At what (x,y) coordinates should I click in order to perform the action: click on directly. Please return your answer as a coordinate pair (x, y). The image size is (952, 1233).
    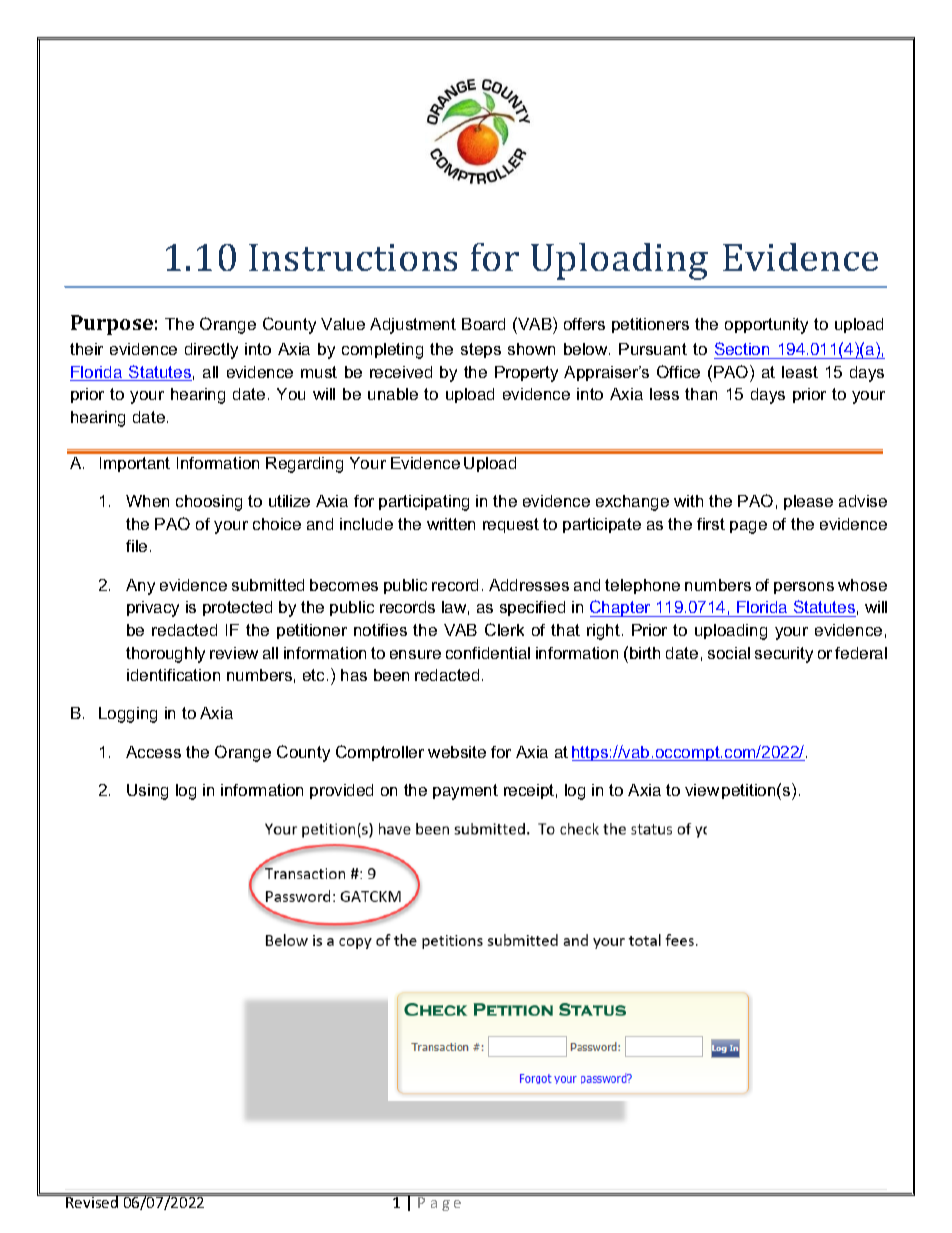
    Looking at the image, I should click on (211, 351).
